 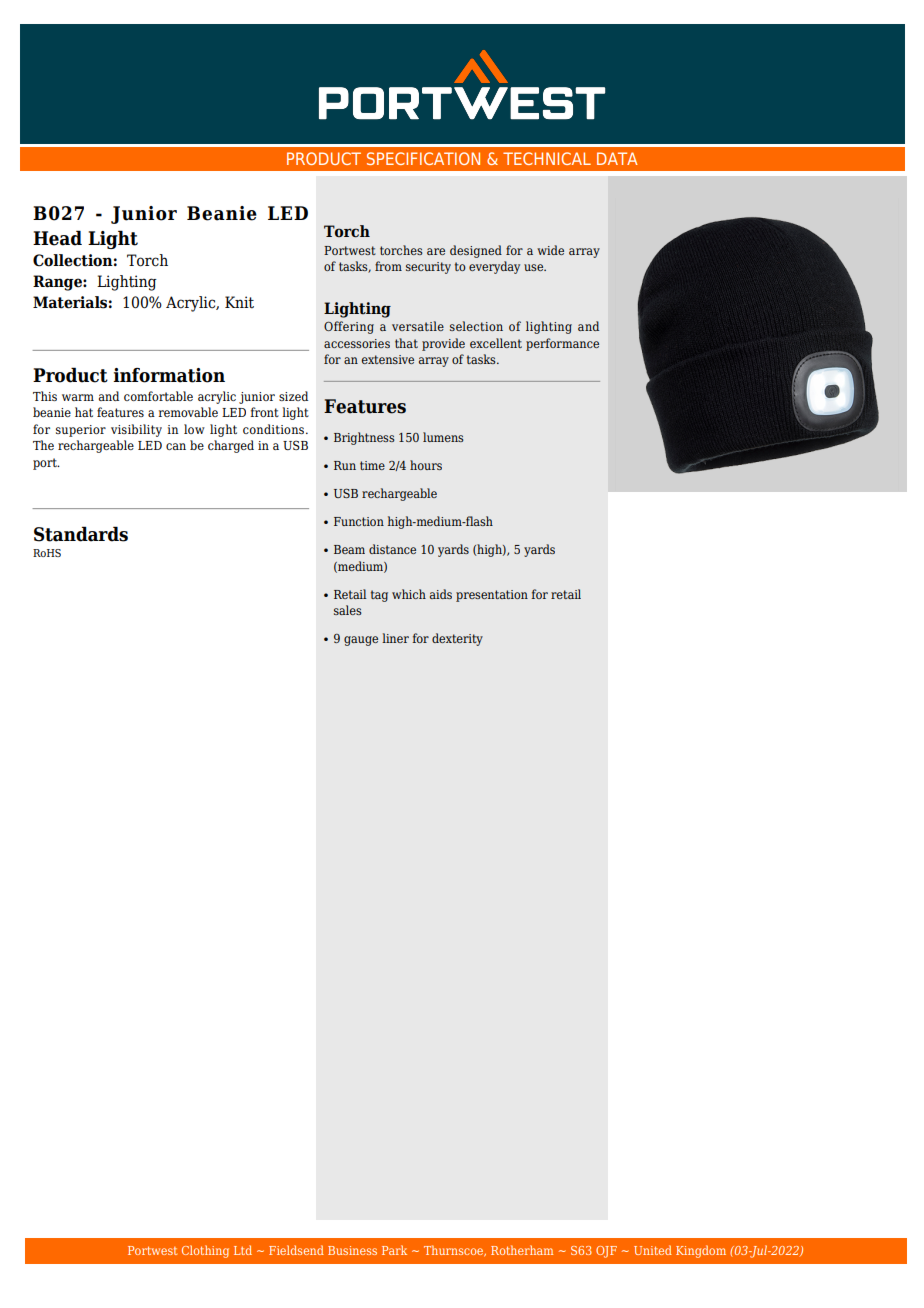 What do you see at coordinates (205, 1251) in the screenshot?
I see `Clothing` at bounding box center [205, 1251].
